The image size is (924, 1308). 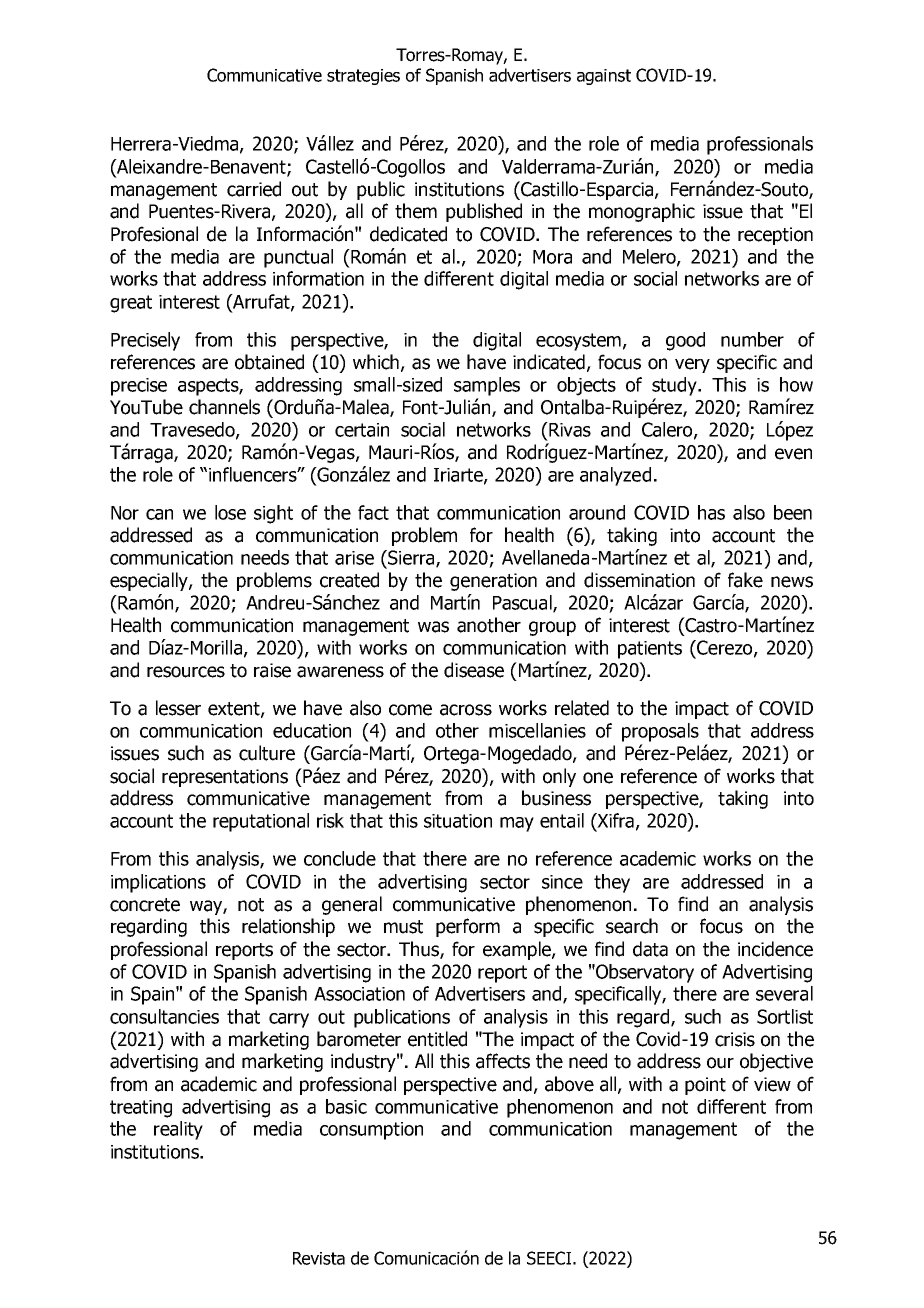 I want to click on carried, so click(x=254, y=189).
